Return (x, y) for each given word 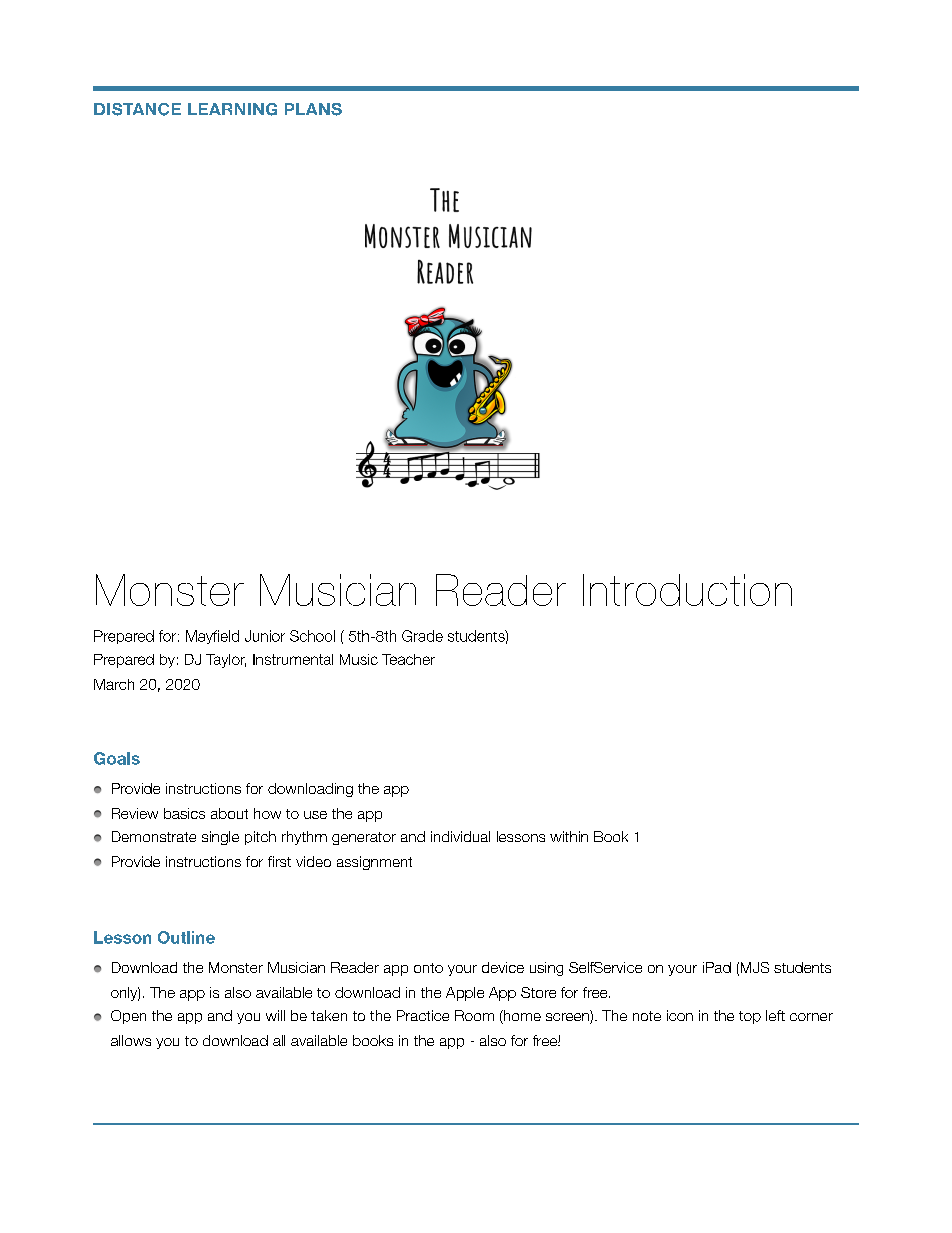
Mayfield (212, 637)
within (569, 836)
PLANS (313, 109)
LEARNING (232, 109)
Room (474, 1015)
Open (128, 1017)
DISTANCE (137, 109)
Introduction (687, 590)
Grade (422, 636)
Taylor (226, 661)
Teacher (408, 659)
